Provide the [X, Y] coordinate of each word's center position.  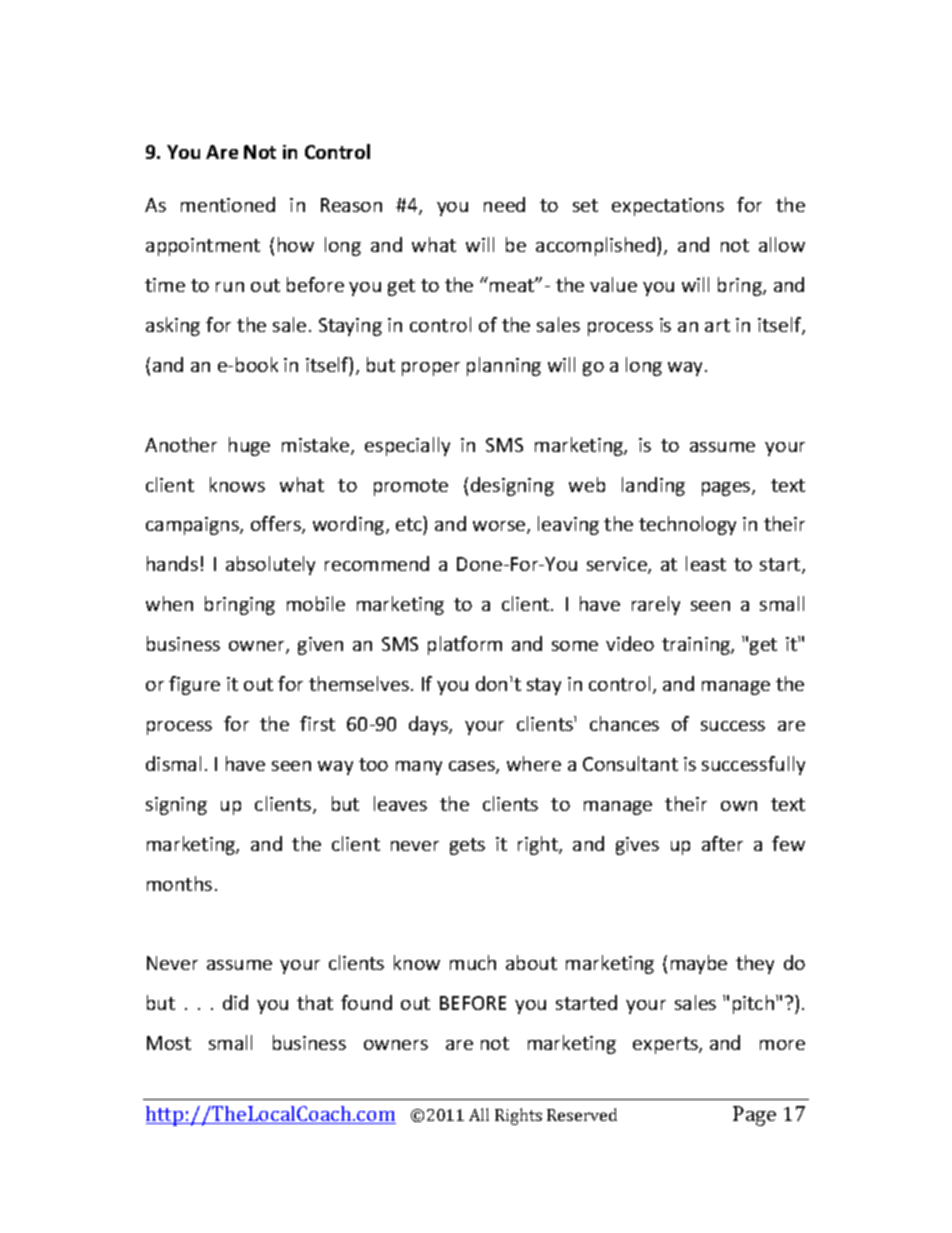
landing [653, 486]
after [722, 843]
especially [407, 446]
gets [467, 846]
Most [169, 1043]
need [504, 204]
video [630, 643]
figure [194, 685]
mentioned [228, 204]
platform [465, 645]
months [179, 883]
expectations [668, 207]
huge [249, 446]
